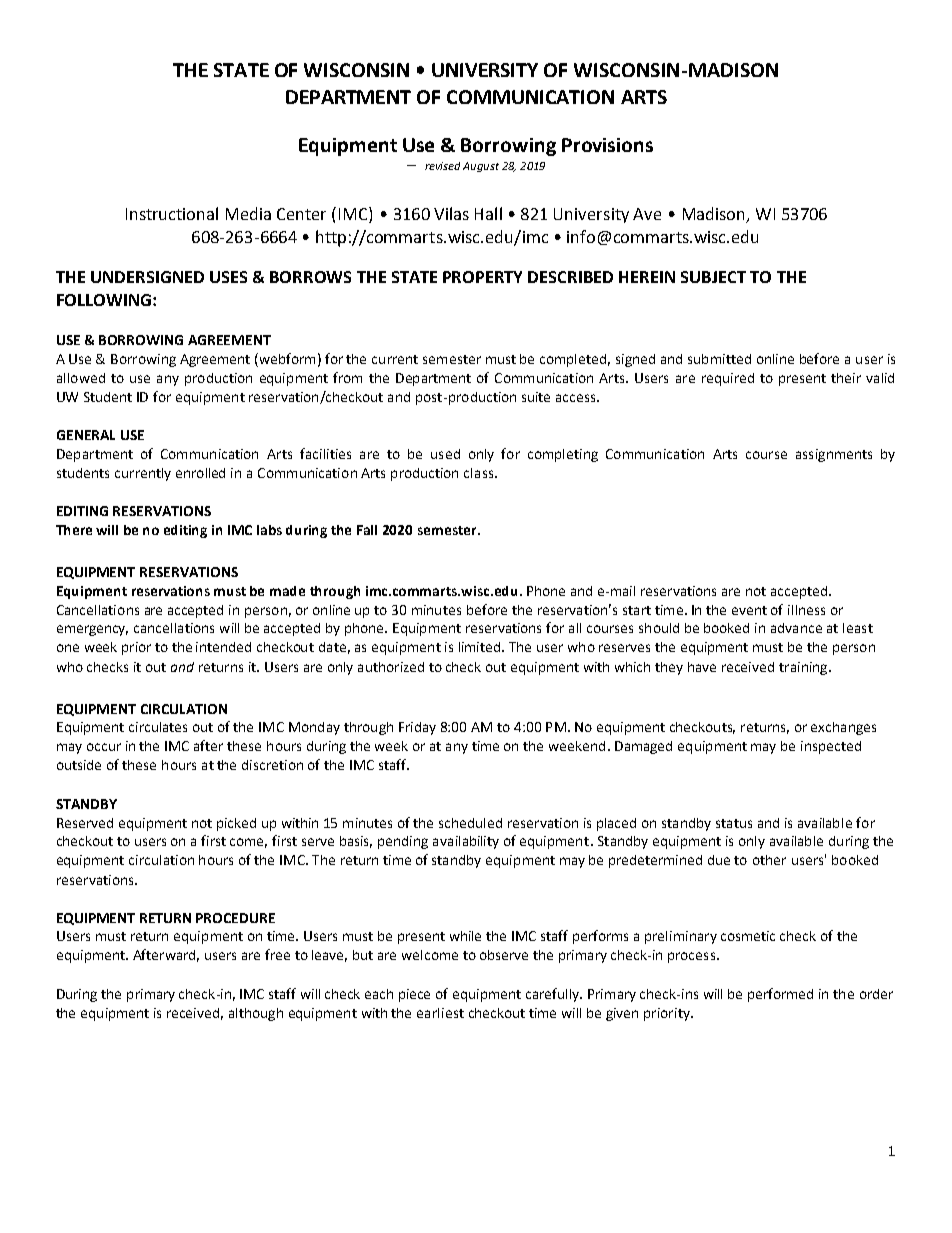 The height and width of the document is (1233, 952). I want to click on assignments, so click(834, 455).
